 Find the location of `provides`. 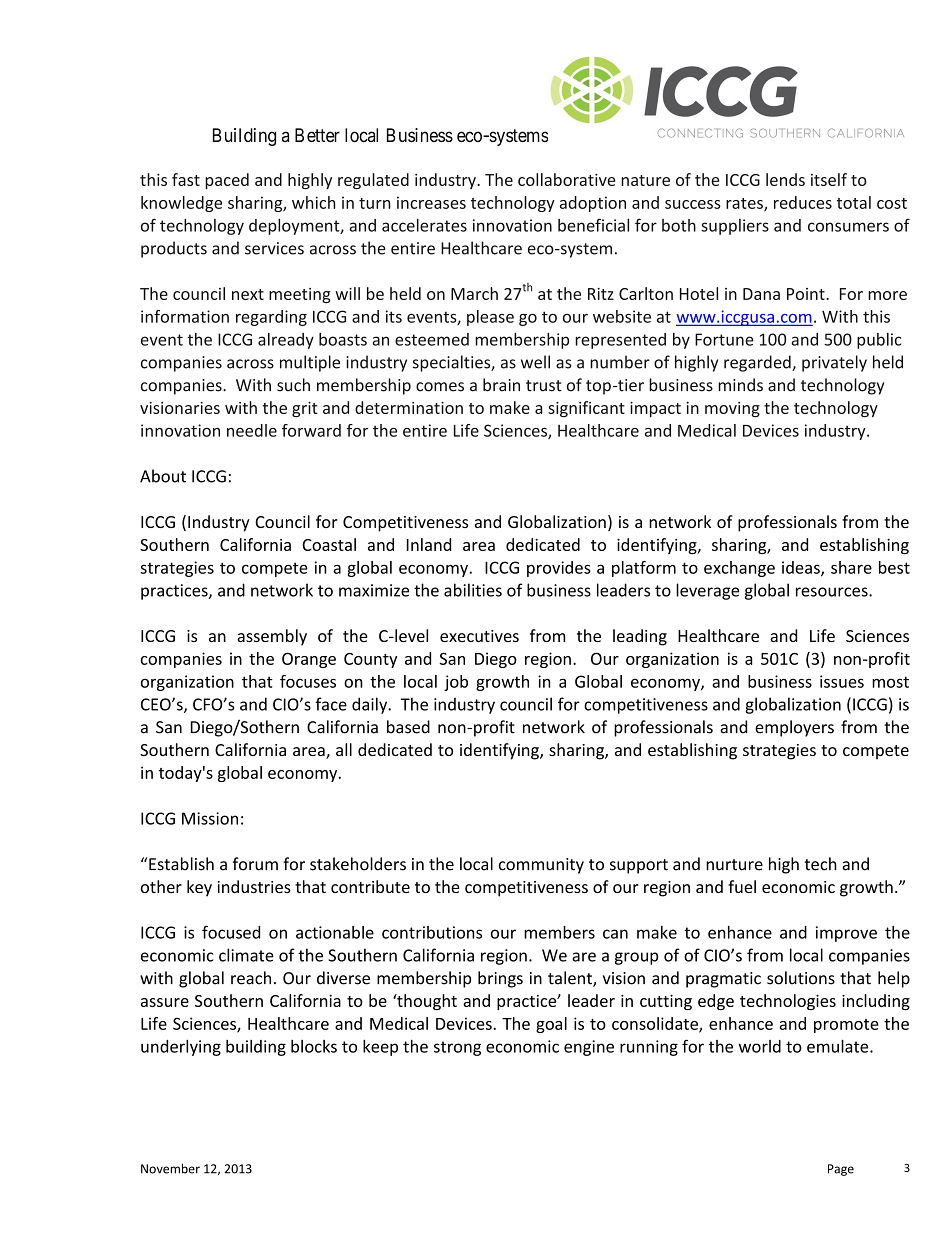

provides is located at coordinates (559, 569).
